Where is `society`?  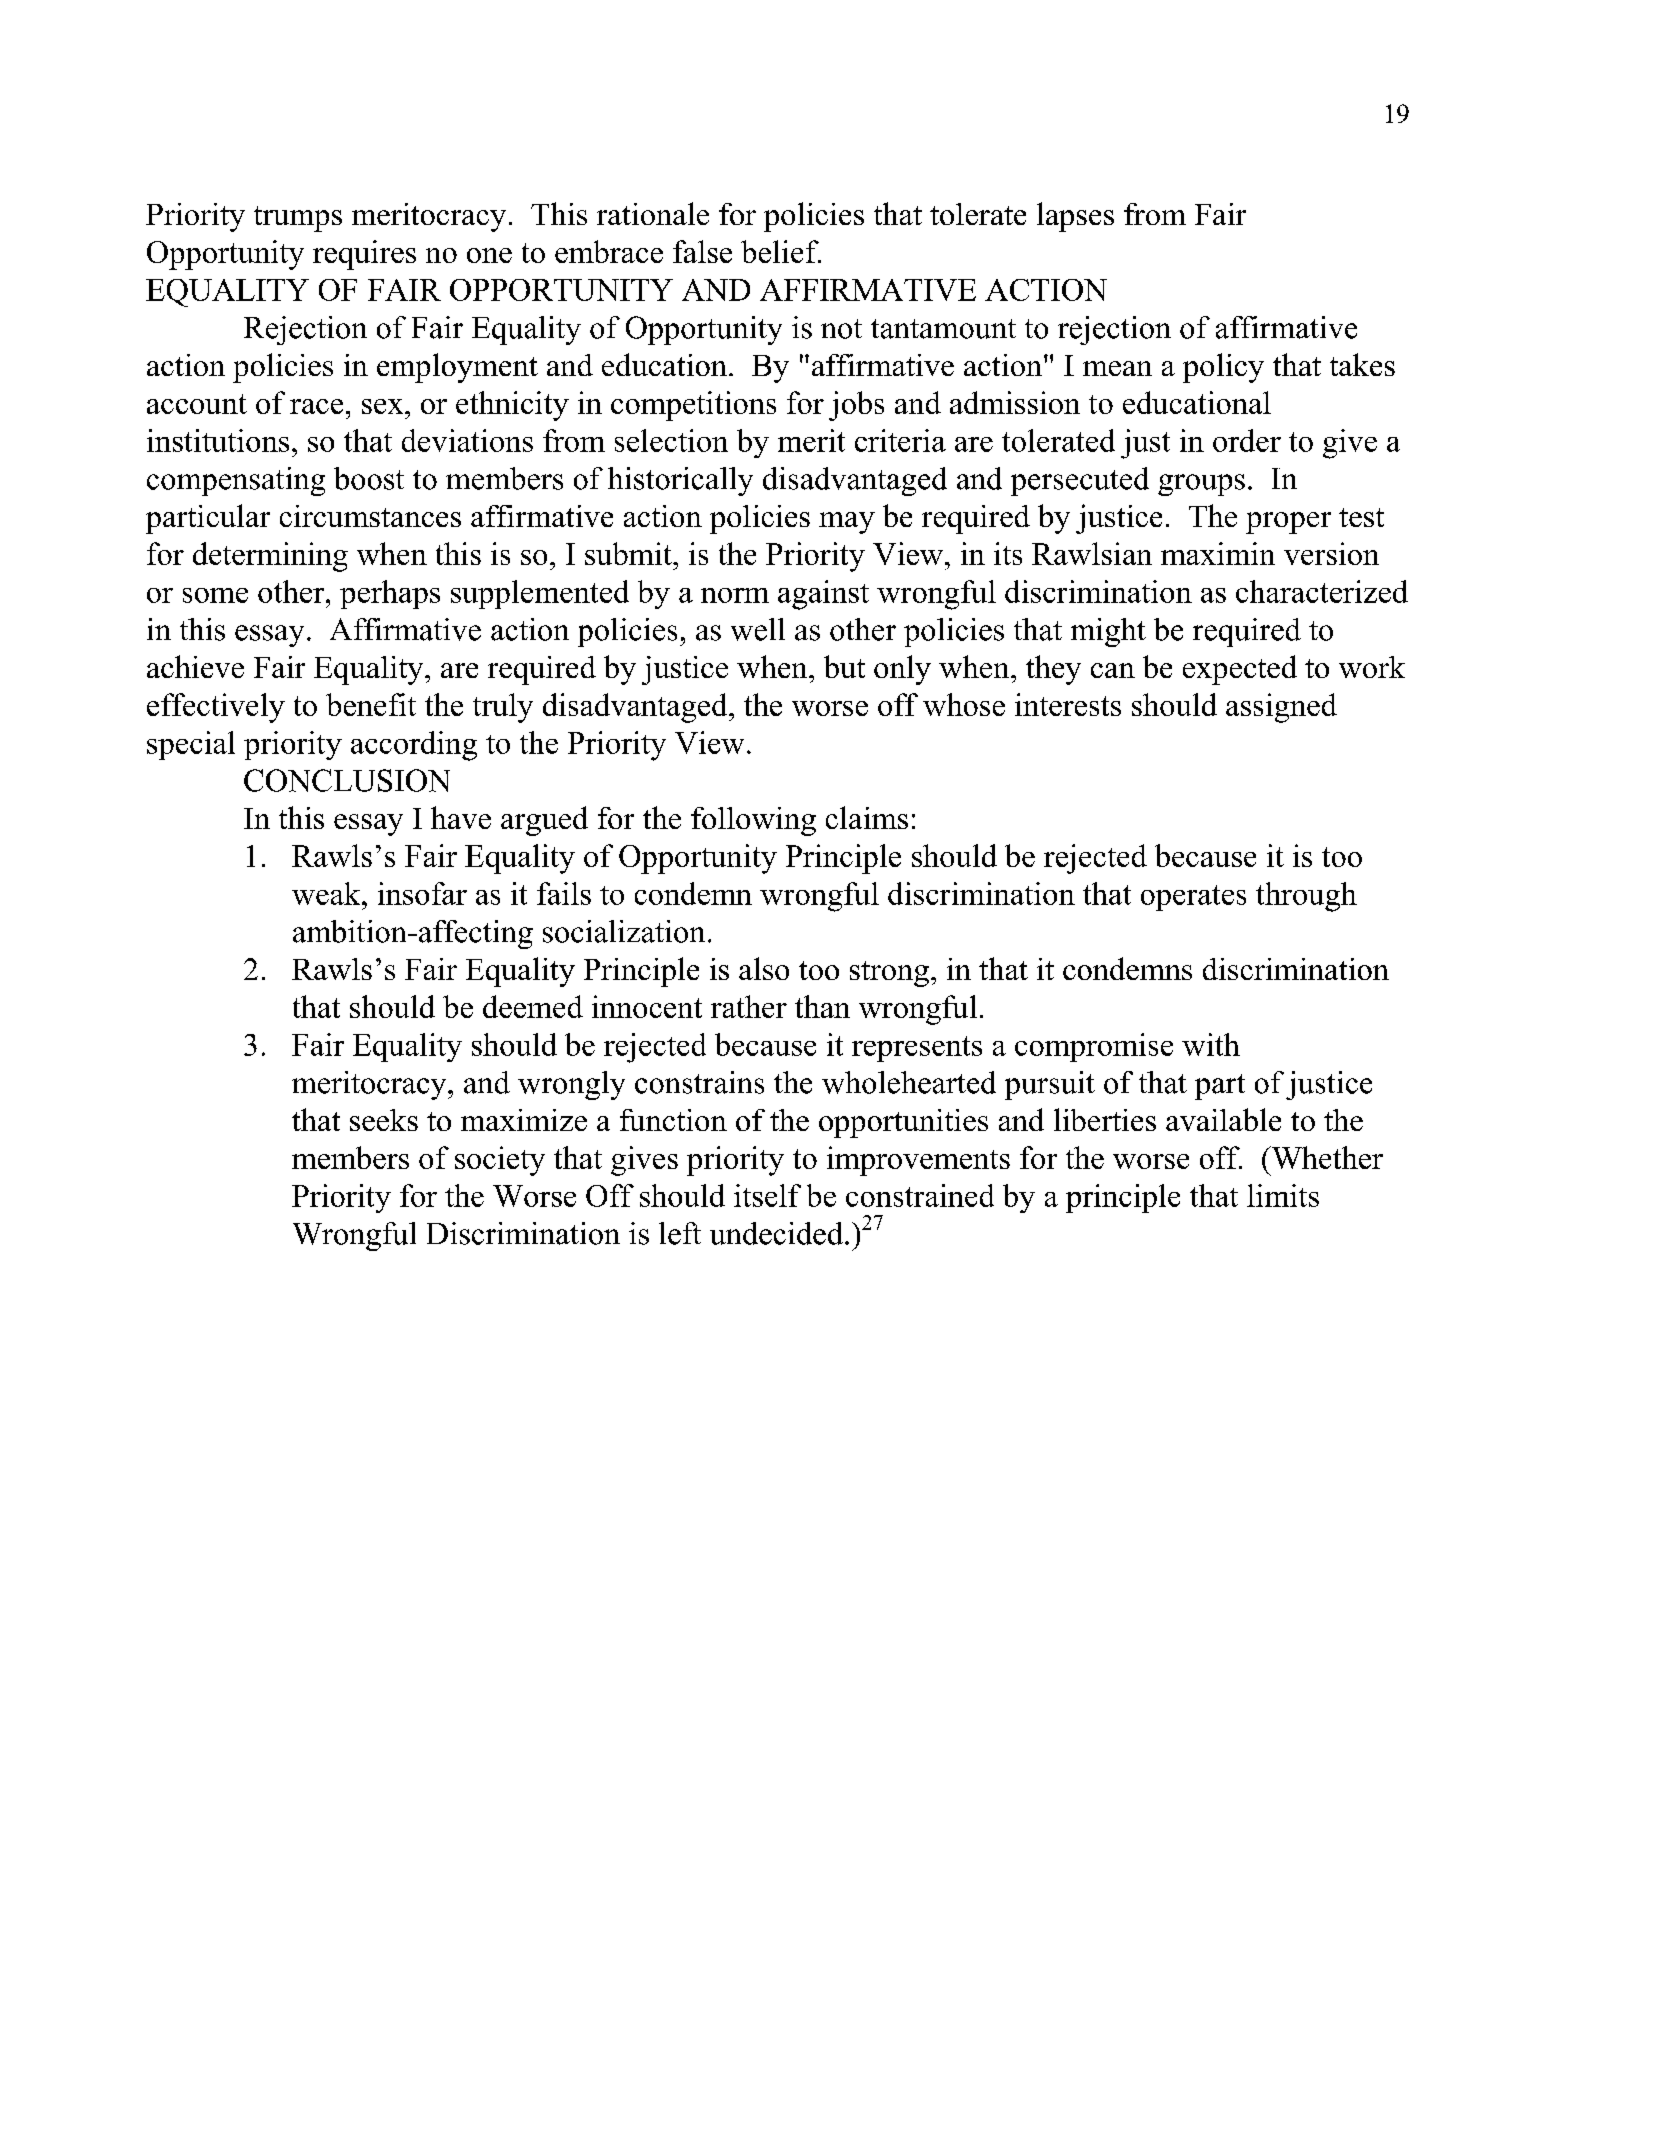
society is located at coordinates (500, 1161).
